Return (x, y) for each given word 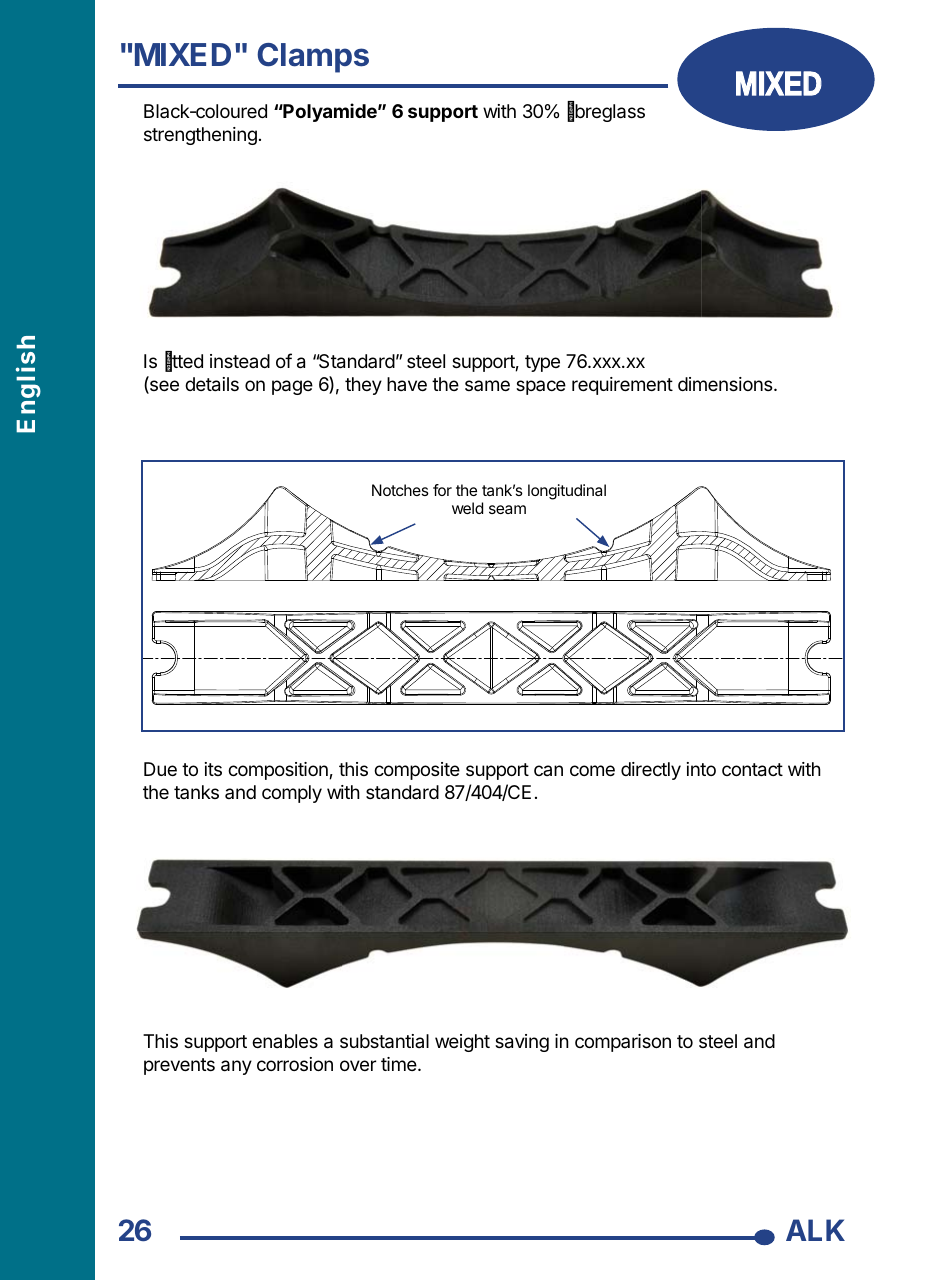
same (487, 385)
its (213, 769)
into (701, 769)
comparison (623, 1043)
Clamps (313, 58)
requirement (622, 386)
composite (417, 771)
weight (462, 1043)
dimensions (726, 384)
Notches (400, 490)
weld (467, 508)
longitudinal (567, 492)
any (236, 1067)
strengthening (200, 136)
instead (240, 361)
